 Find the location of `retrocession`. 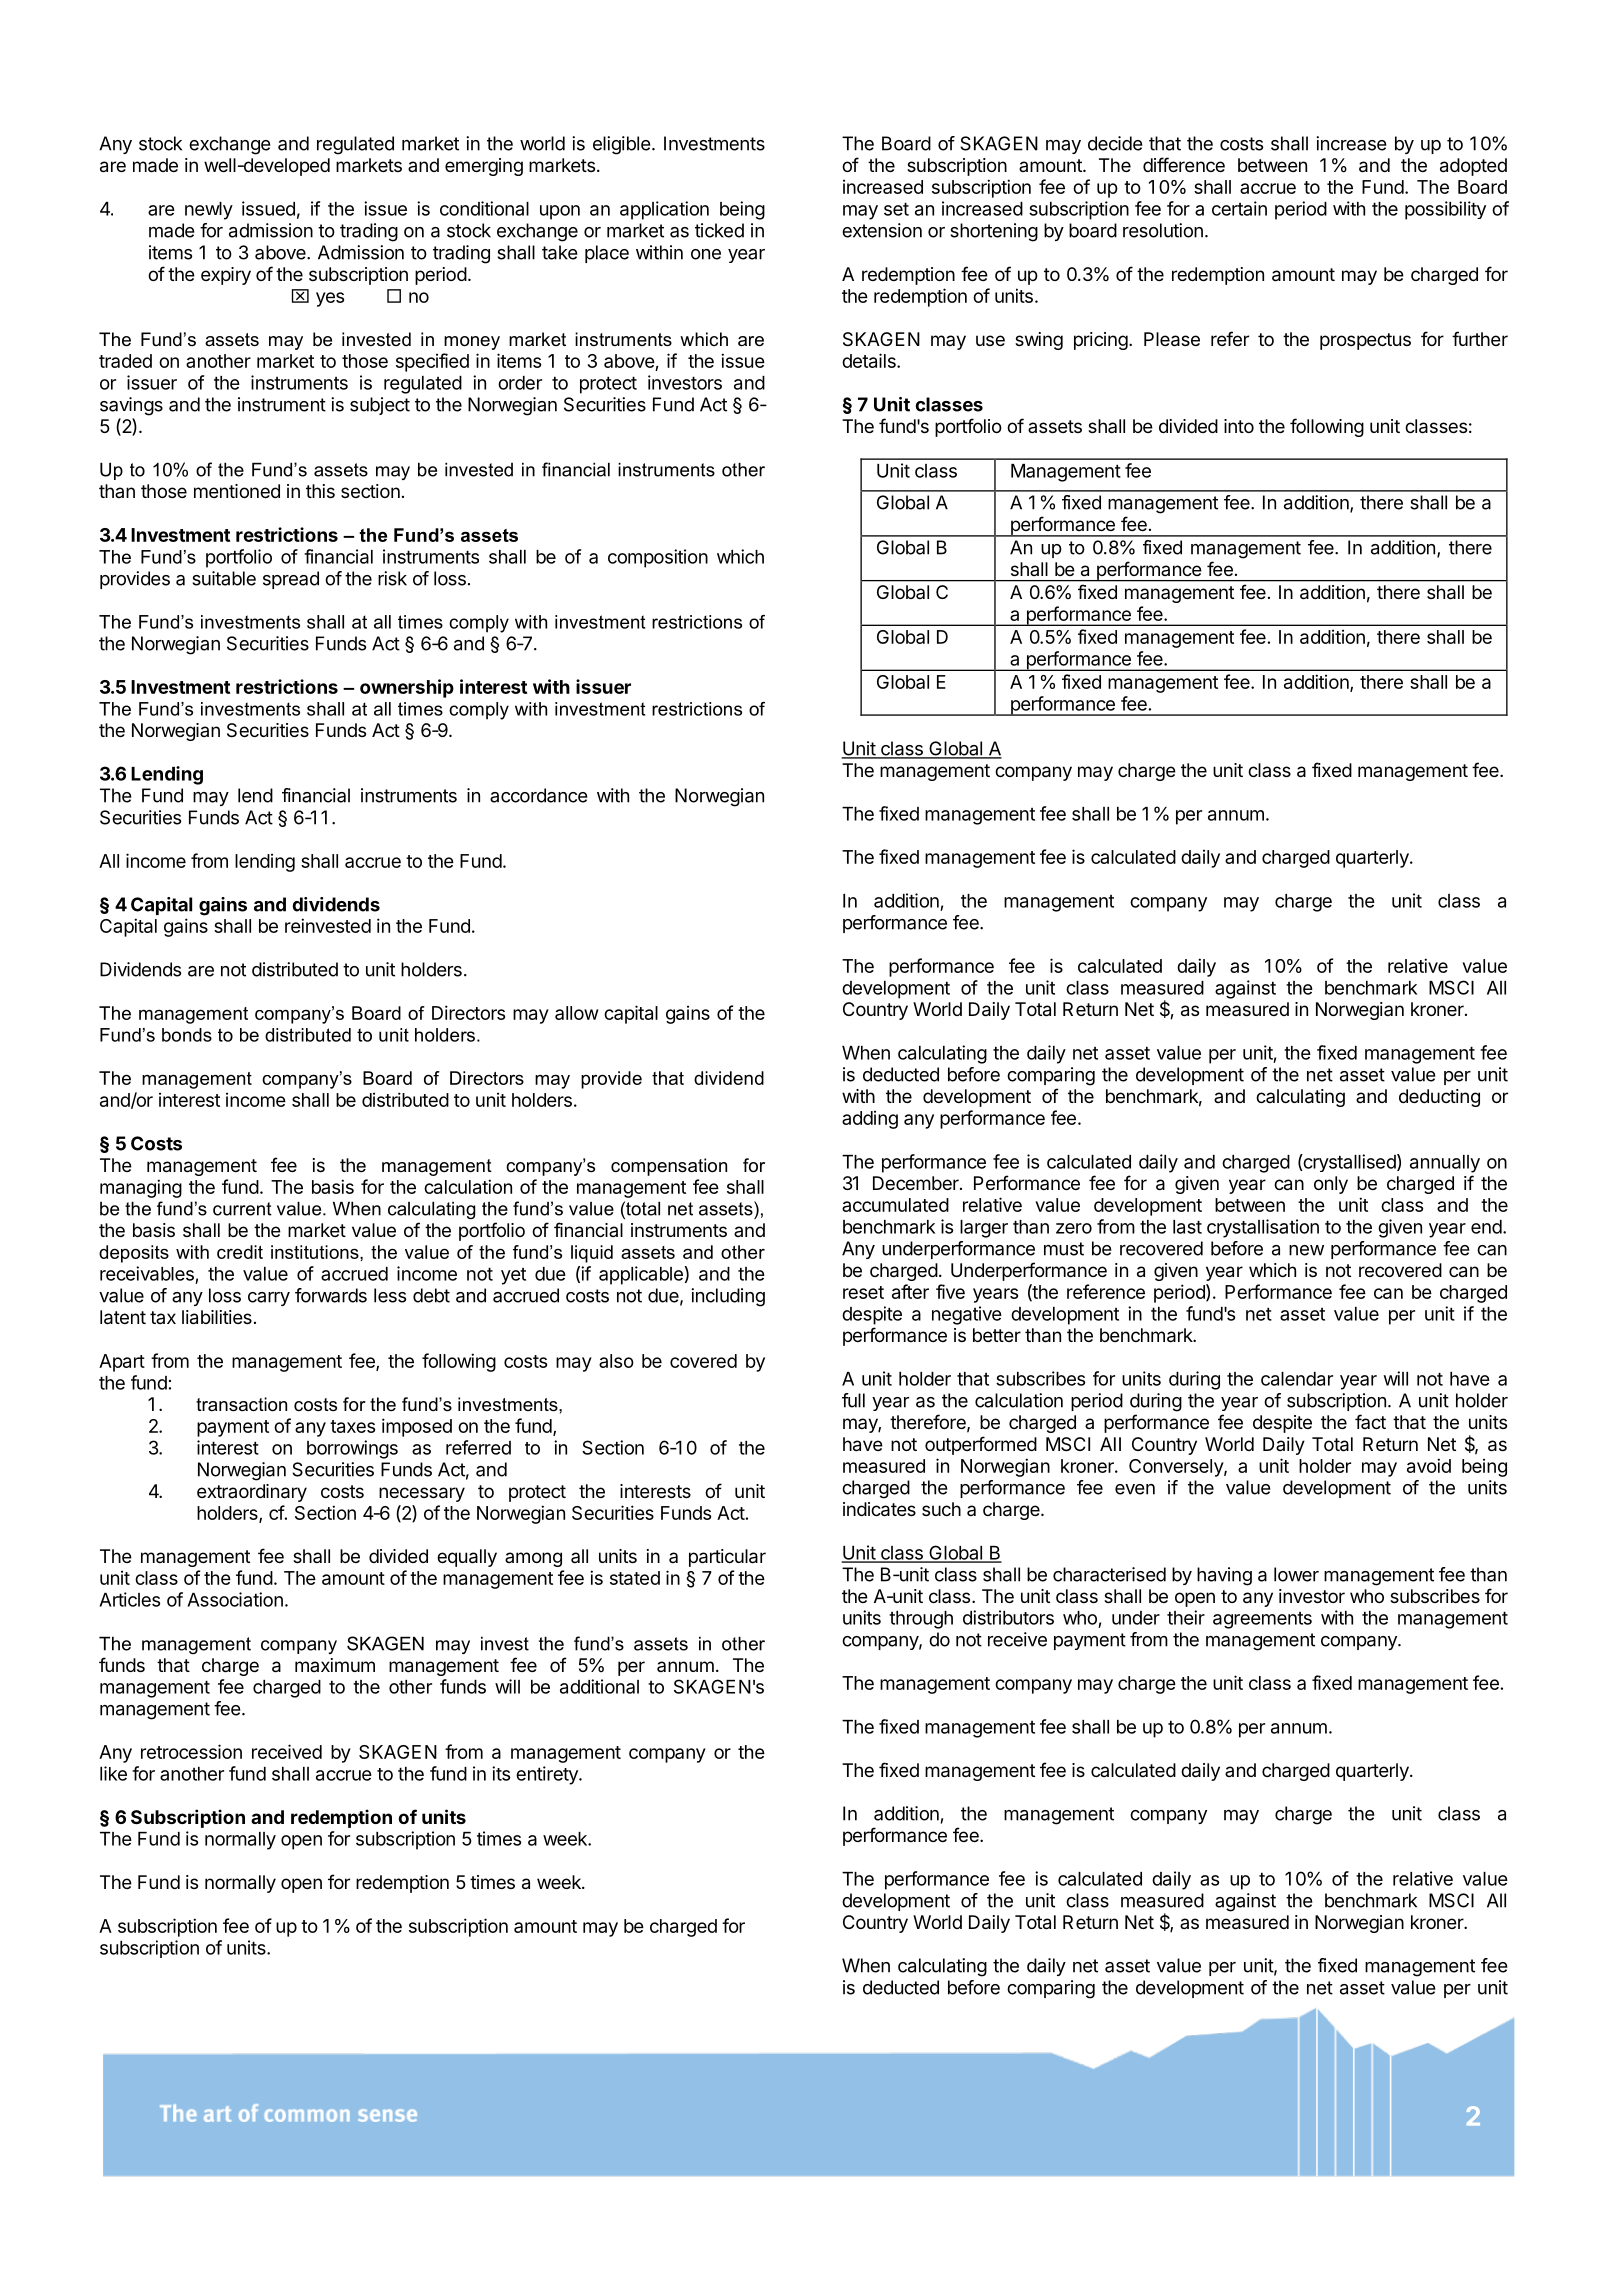

retrocession is located at coordinates (191, 1751).
